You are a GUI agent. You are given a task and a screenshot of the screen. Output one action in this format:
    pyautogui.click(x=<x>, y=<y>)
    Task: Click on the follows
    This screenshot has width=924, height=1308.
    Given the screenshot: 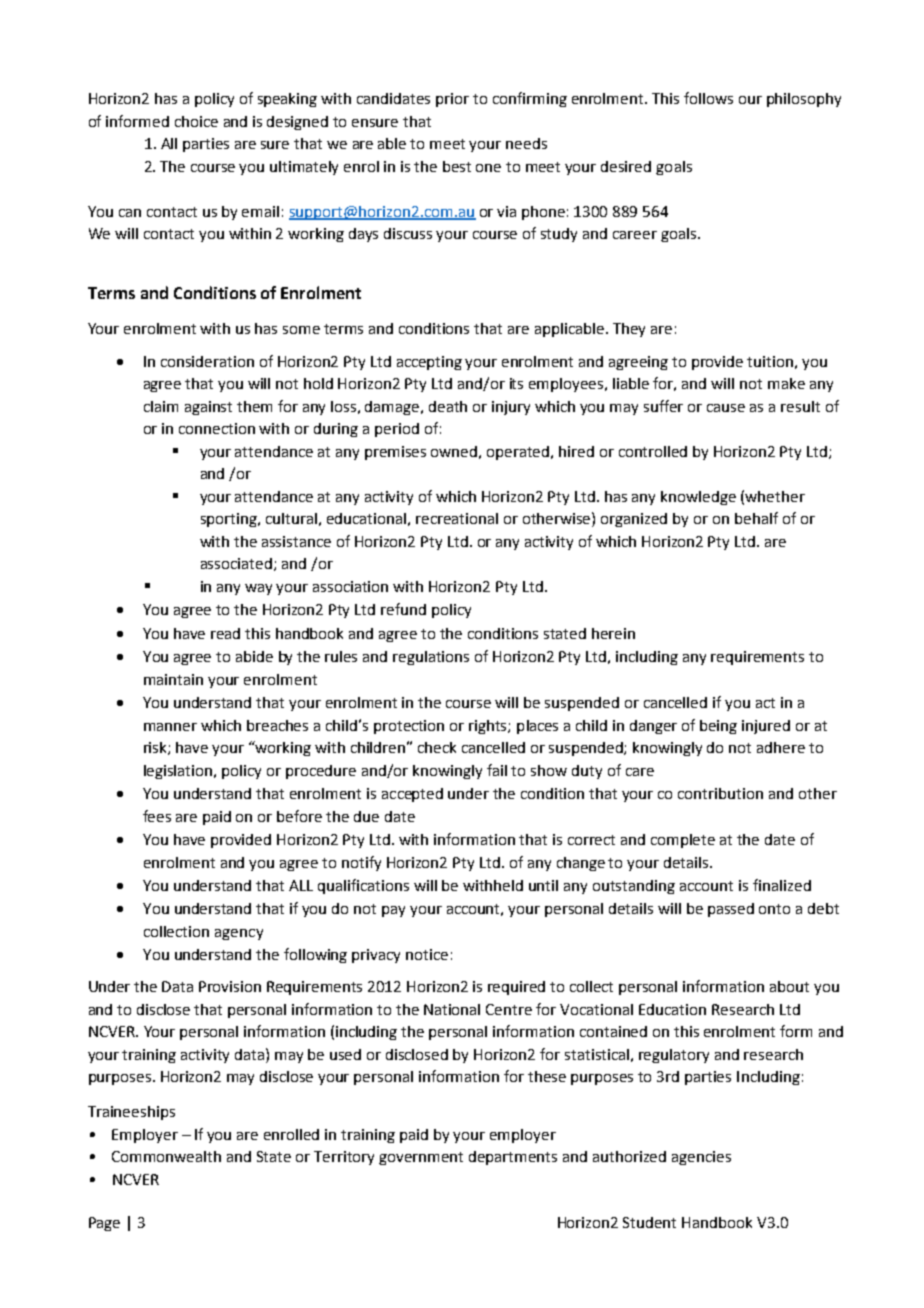 What is the action you would take?
    pyautogui.click(x=708, y=98)
